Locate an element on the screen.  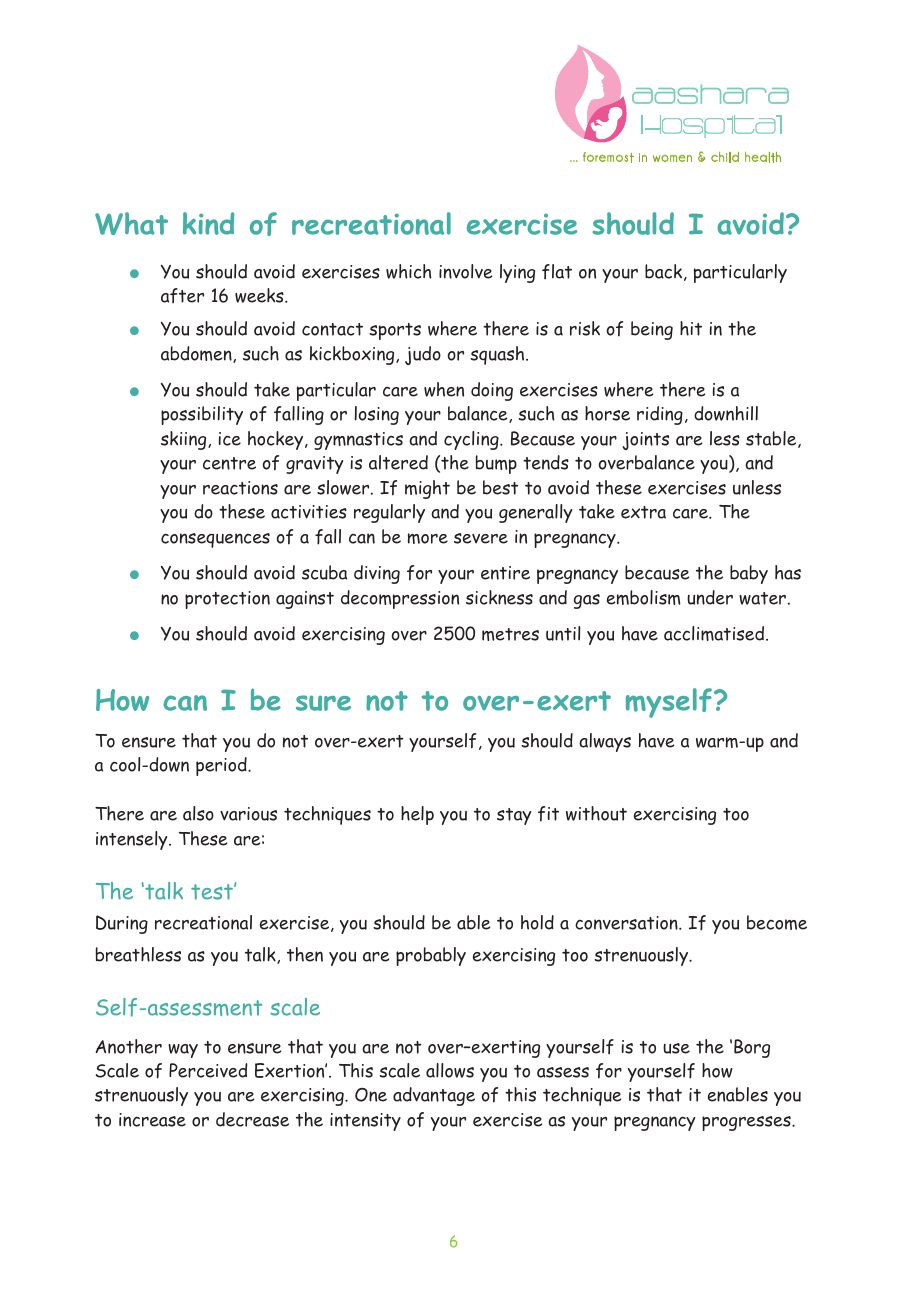
also is located at coordinates (198, 813).
